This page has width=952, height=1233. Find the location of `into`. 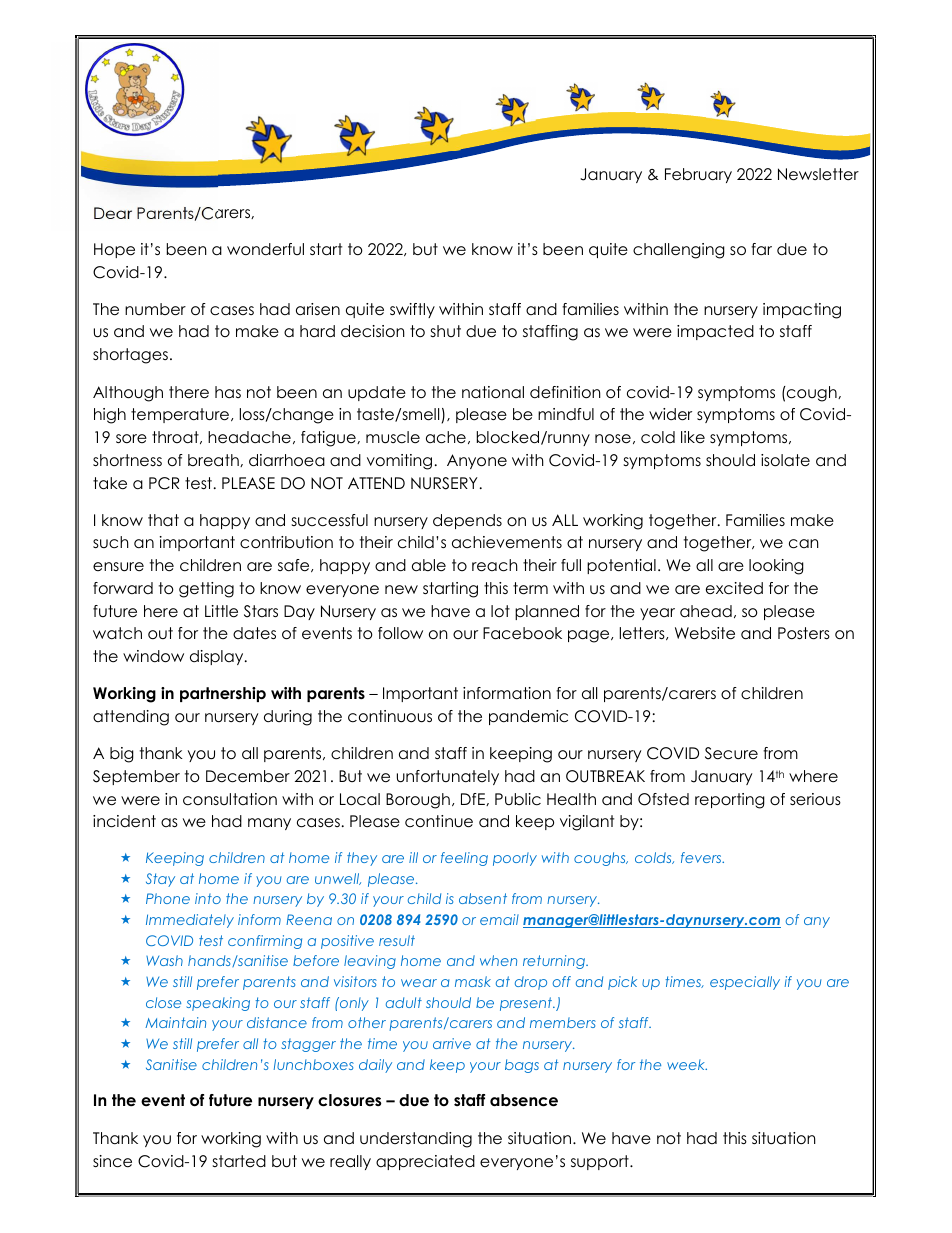

into is located at coordinates (208, 898).
